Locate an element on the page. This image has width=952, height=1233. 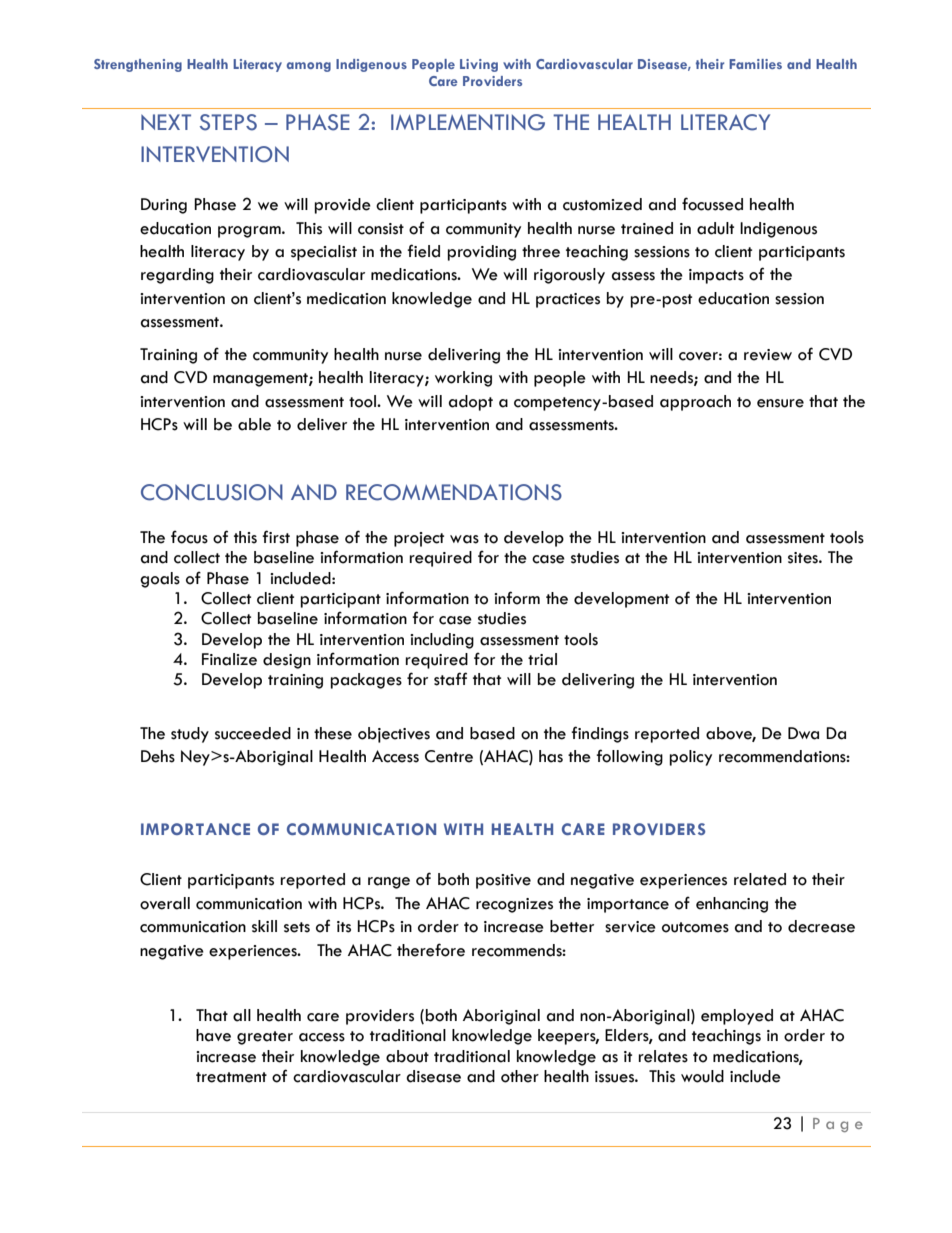
STEPS is located at coordinates (228, 122).
